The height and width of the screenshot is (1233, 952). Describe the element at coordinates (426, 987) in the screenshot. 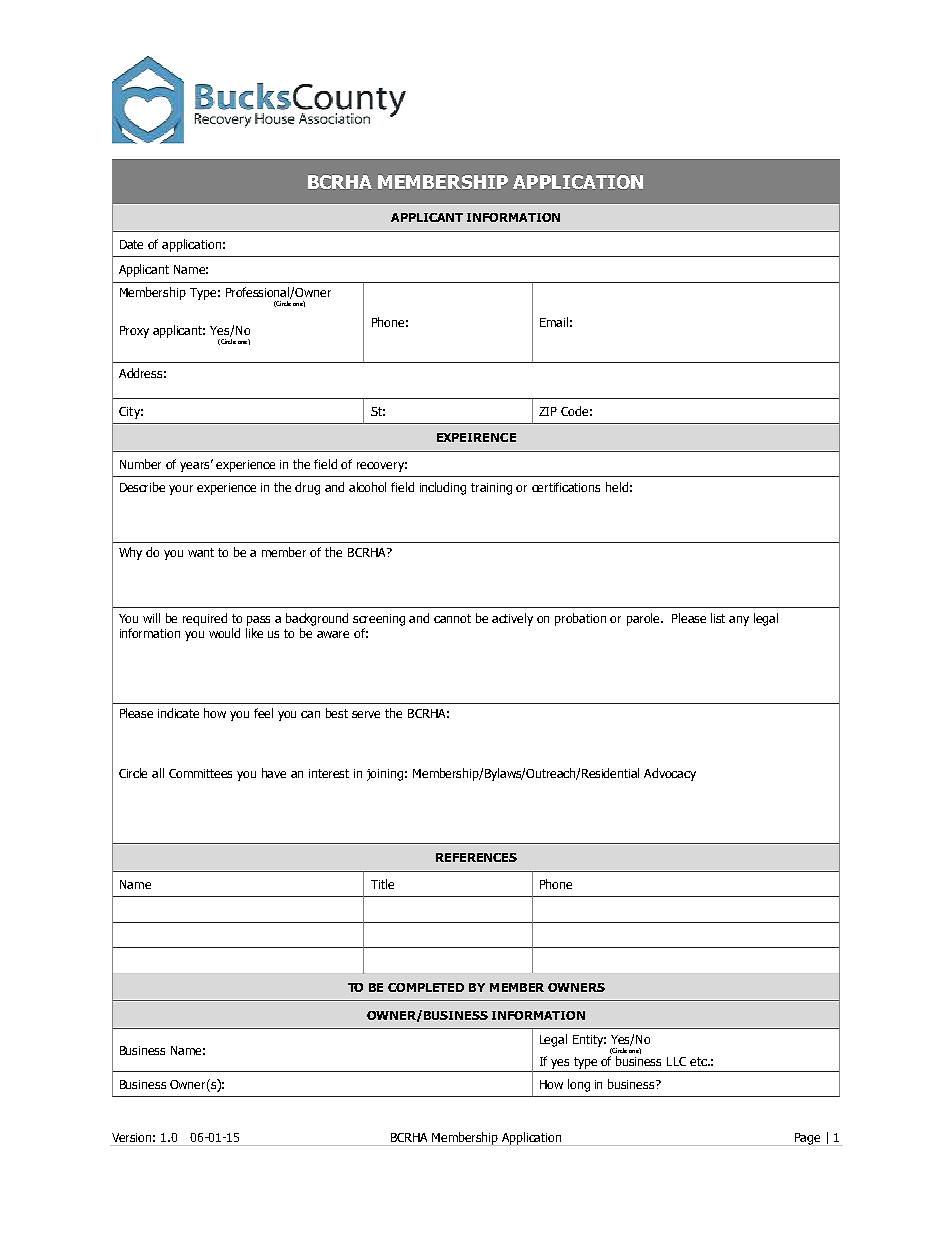

I see `COMPLETED` at that location.
